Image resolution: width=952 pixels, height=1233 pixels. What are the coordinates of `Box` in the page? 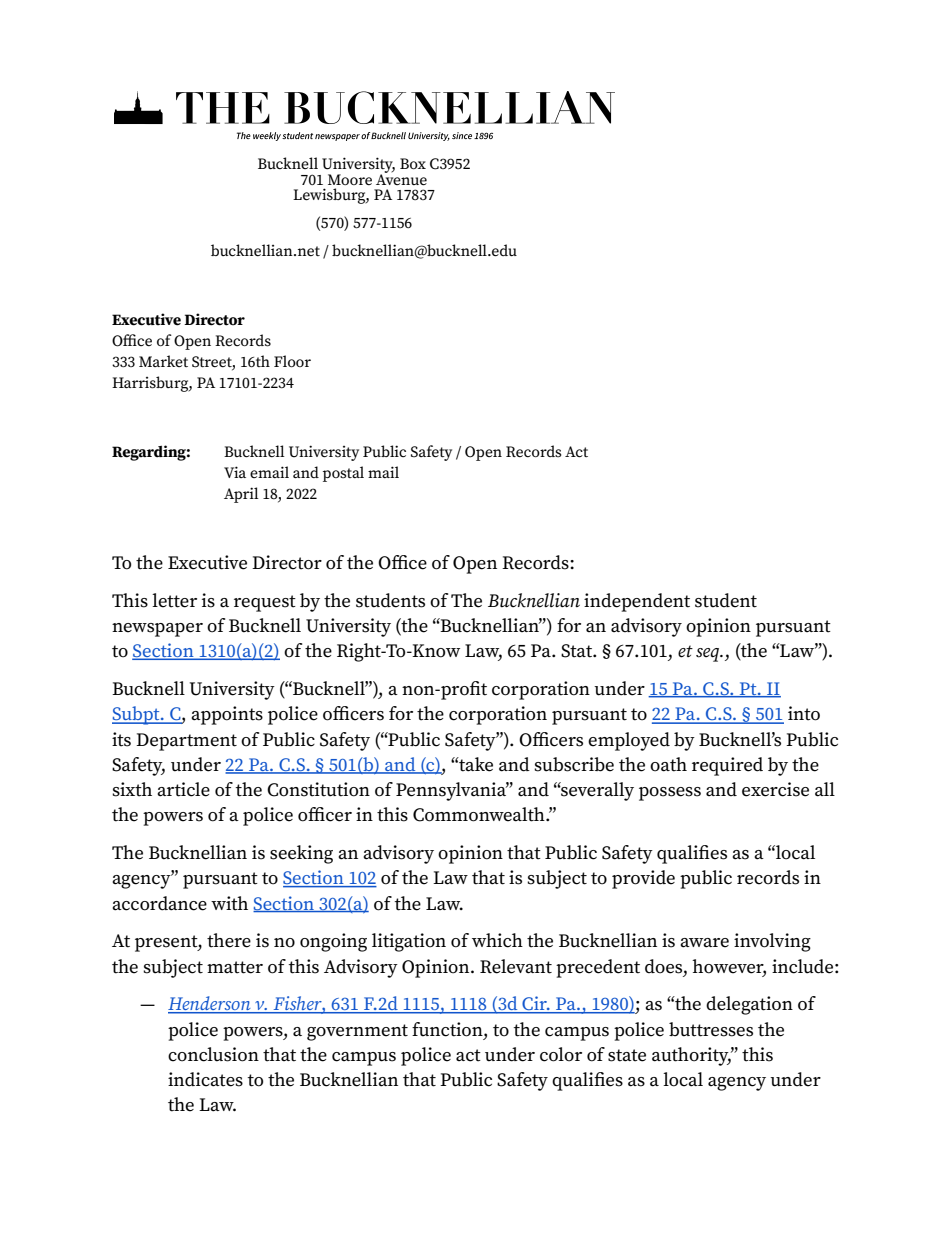 It's located at (413, 163).
